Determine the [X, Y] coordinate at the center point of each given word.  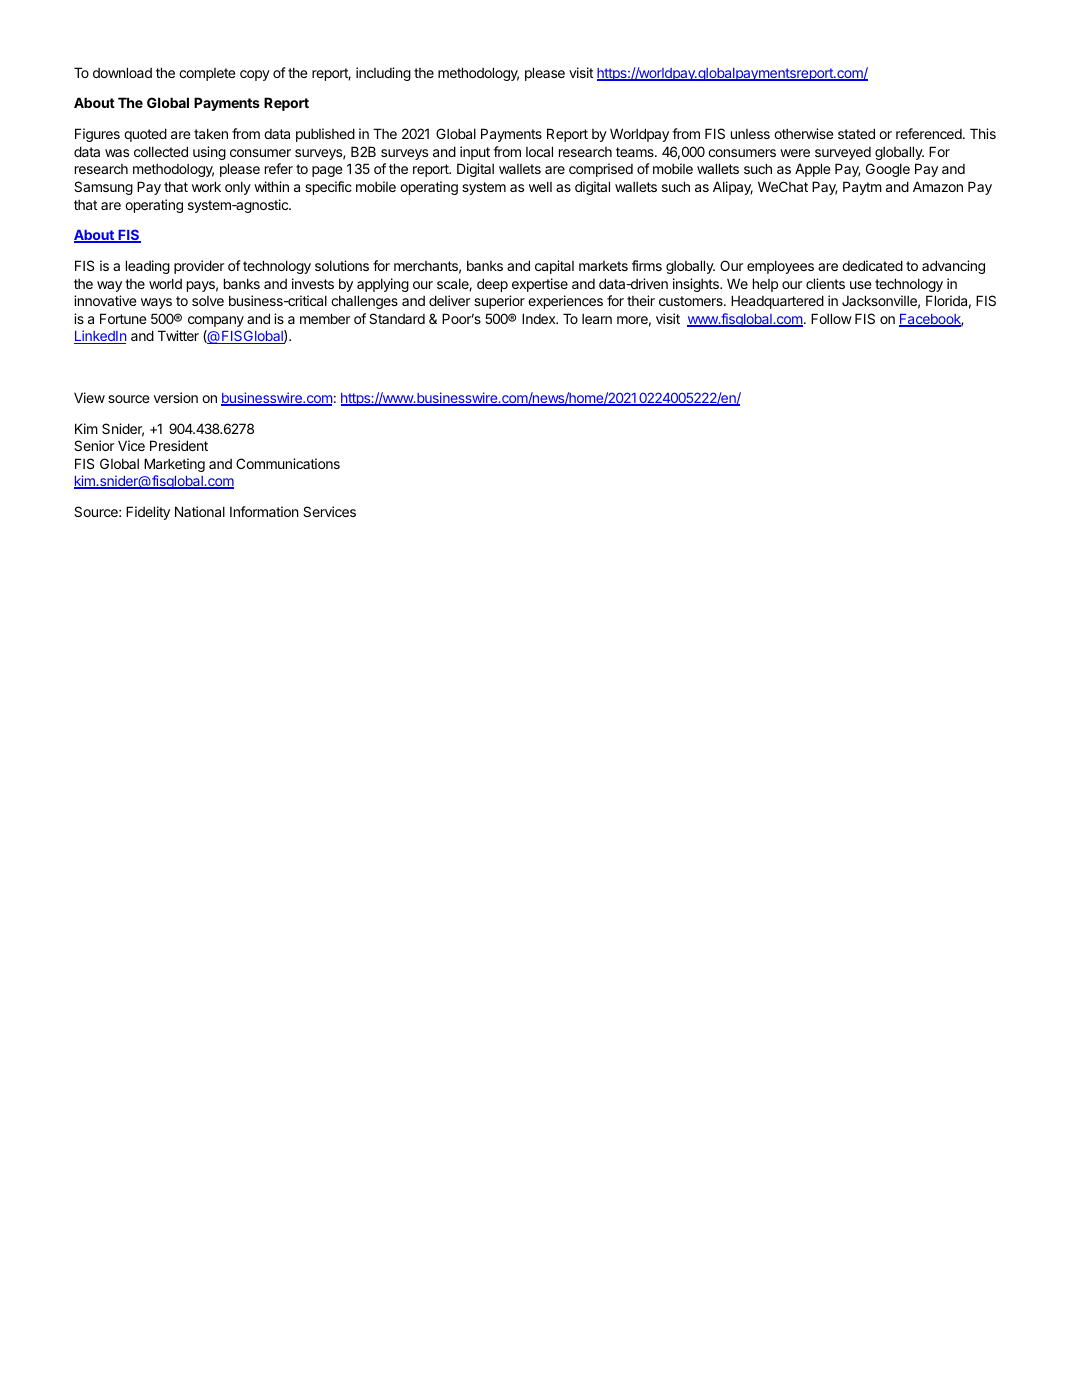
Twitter [178, 335]
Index [540, 318]
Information [264, 511]
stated [856, 133]
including [383, 74]
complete [207, 74]
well [540, 186]
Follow [831, 318]
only [238, 188]
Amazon [938, 186]
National [200, 511]
